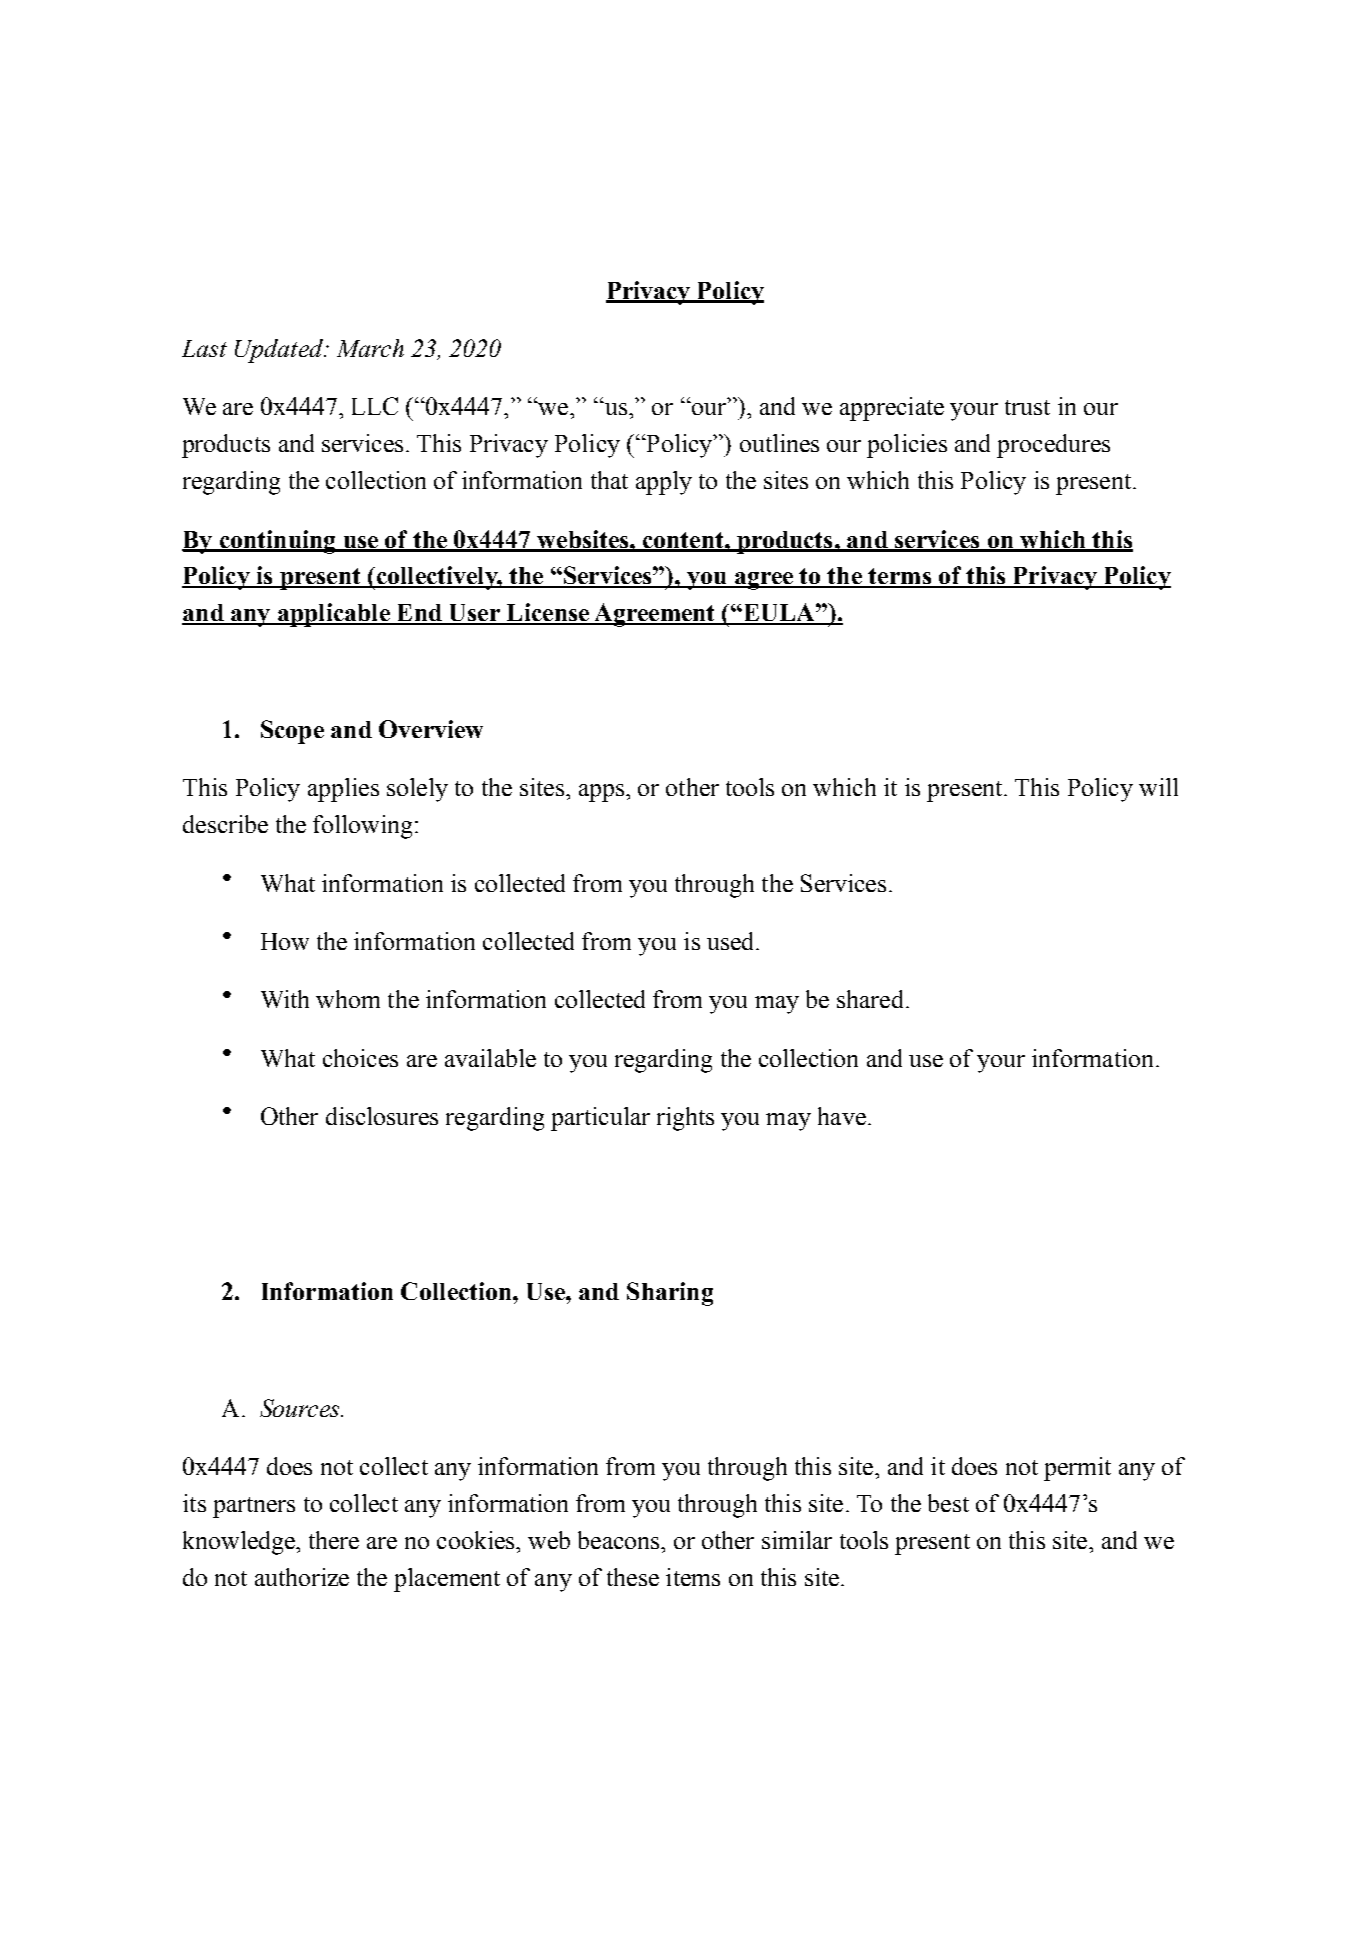  I want to click on Updated, so click(280, 351).
